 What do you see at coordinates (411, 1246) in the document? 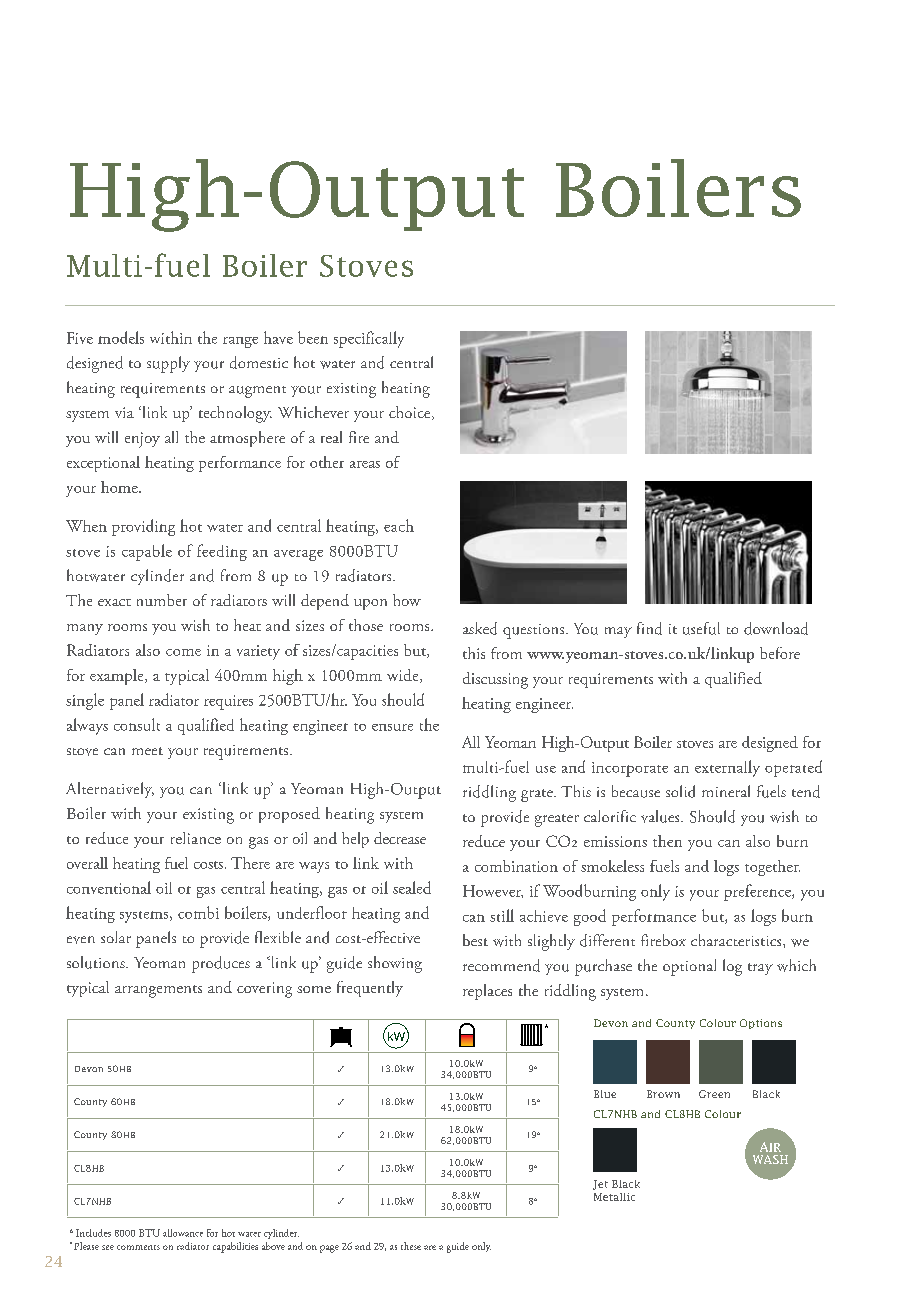
I see `these` at bounding box center [411, 1246].
